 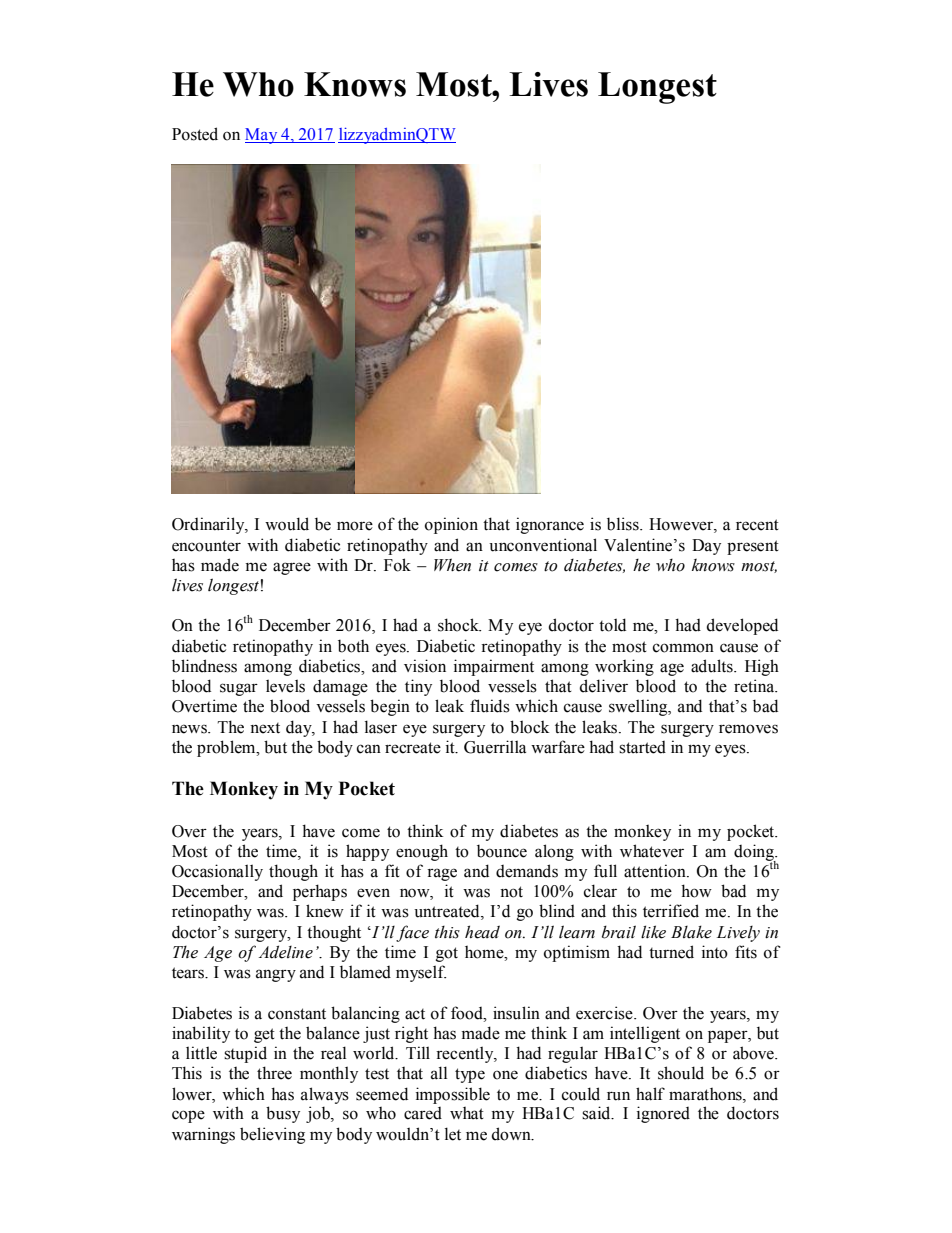 I want to click on busy, so click(x=283, y=1114).
